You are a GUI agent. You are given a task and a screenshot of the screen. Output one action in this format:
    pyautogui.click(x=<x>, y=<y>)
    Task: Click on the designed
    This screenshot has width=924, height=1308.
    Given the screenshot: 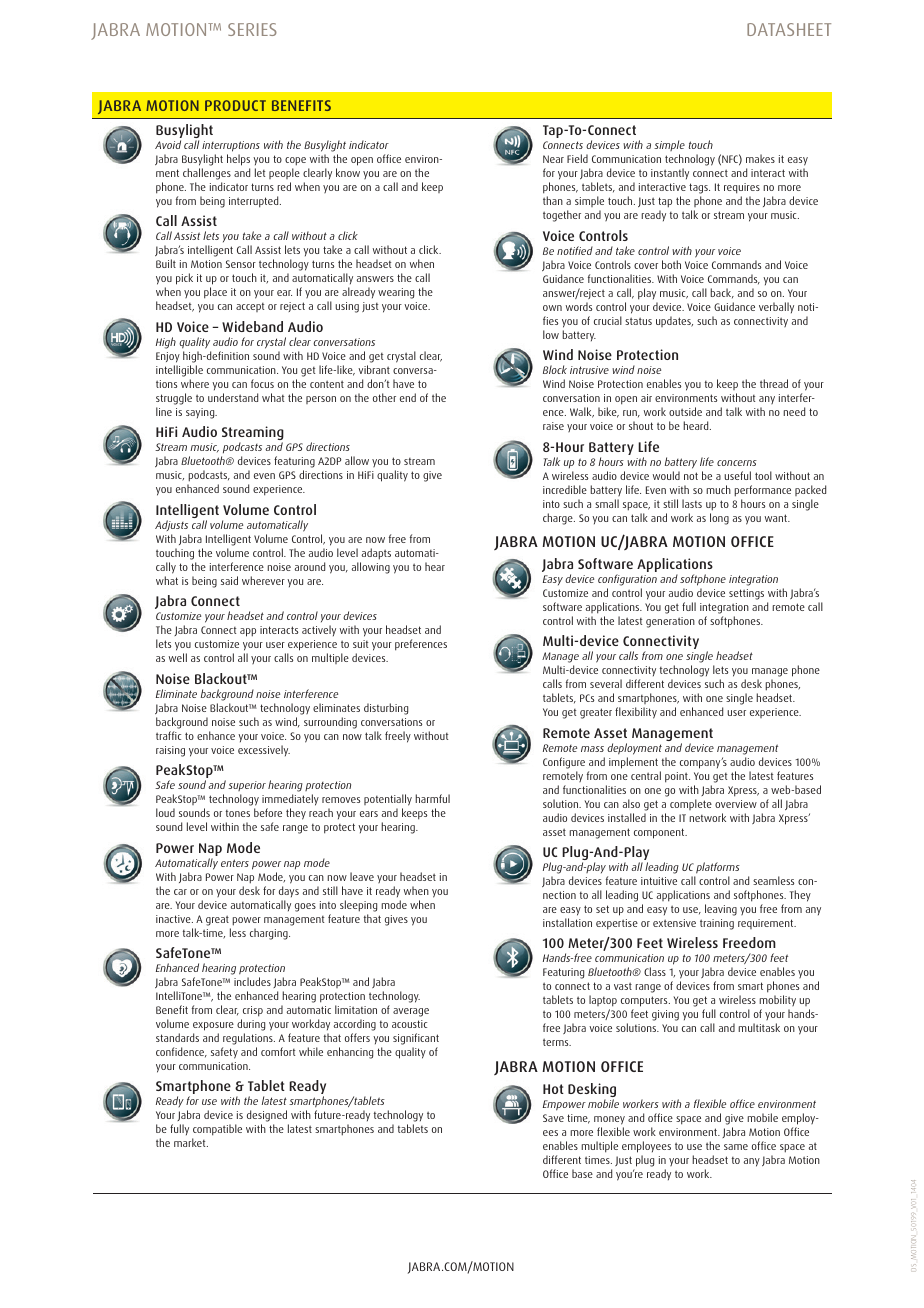 What is the action you would take?
    pyautogui.click(x=268, y=1117)
